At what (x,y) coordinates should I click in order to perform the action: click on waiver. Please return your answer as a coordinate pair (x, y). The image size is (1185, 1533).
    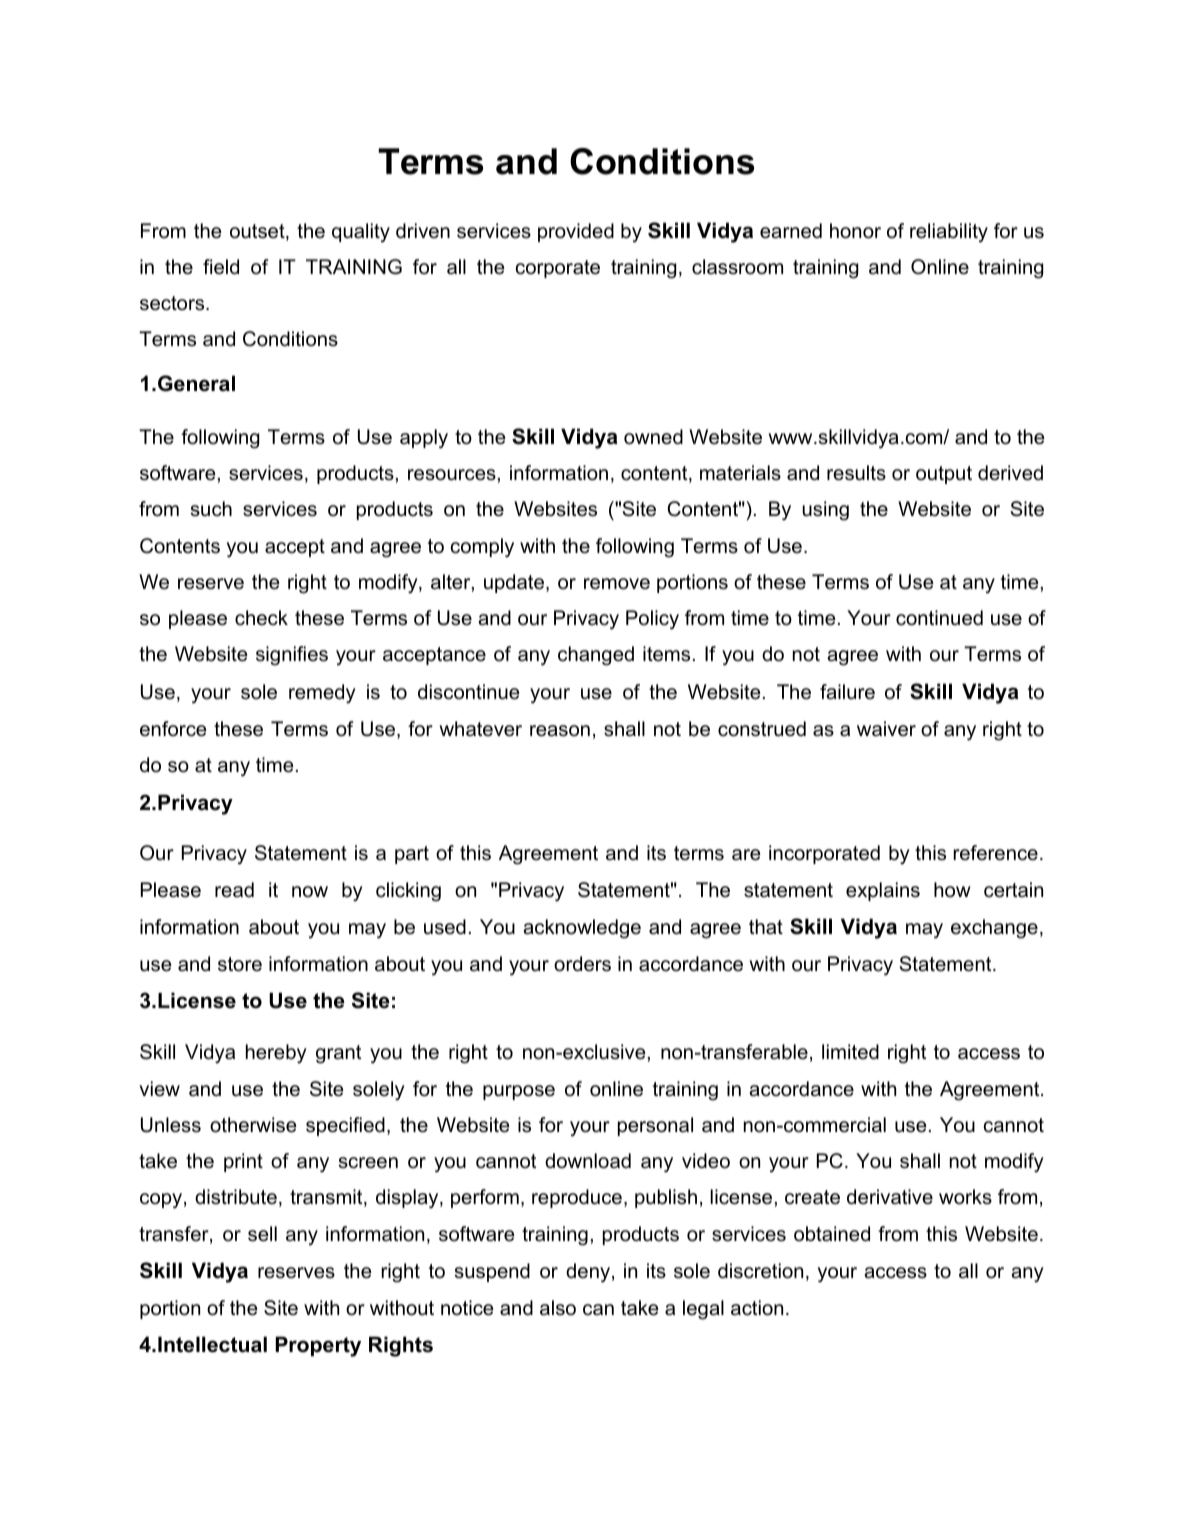
    Looking at the image, I should click on (886, 729).
